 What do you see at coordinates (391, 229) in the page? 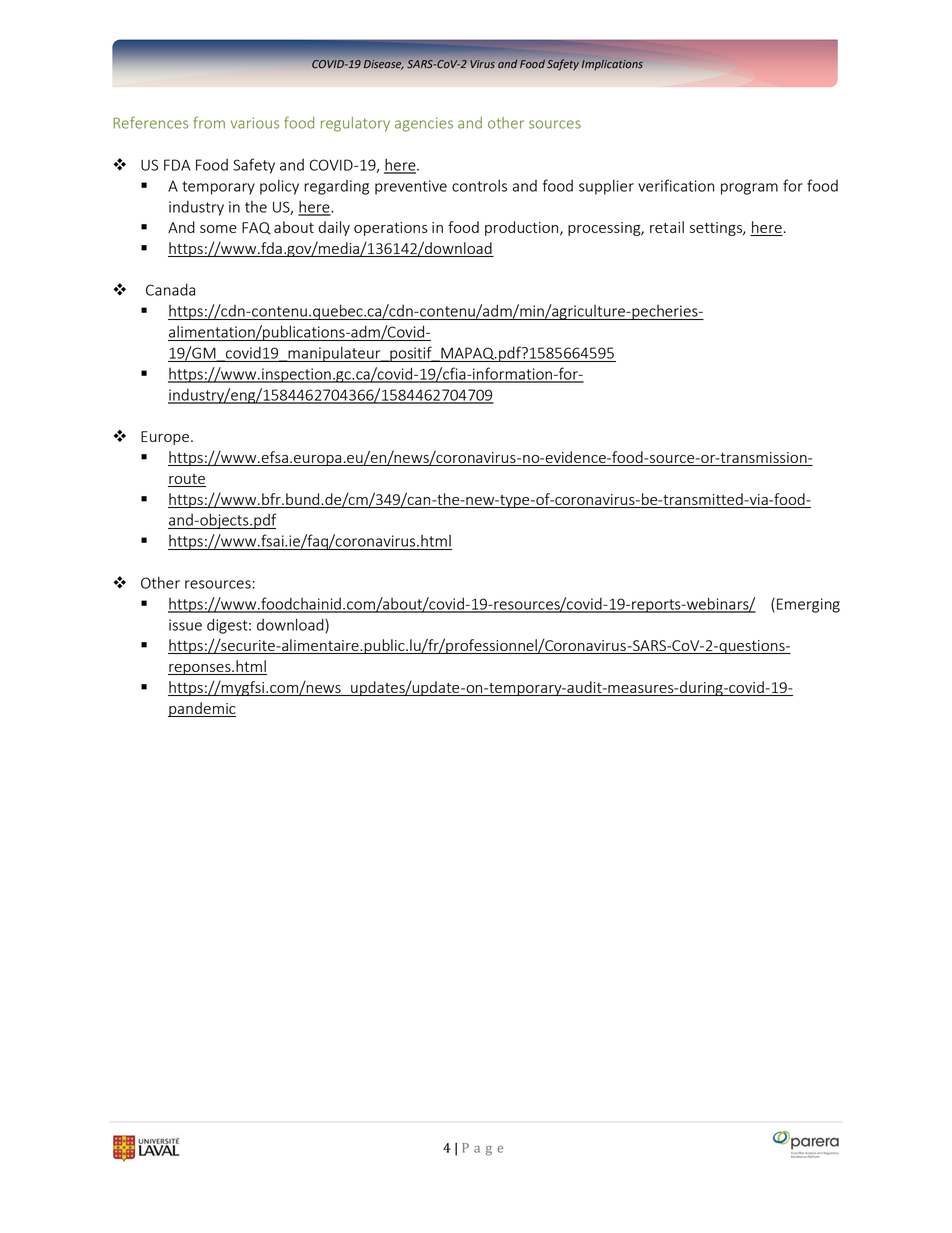
I see `operations` at bounding box center [391, 229].
